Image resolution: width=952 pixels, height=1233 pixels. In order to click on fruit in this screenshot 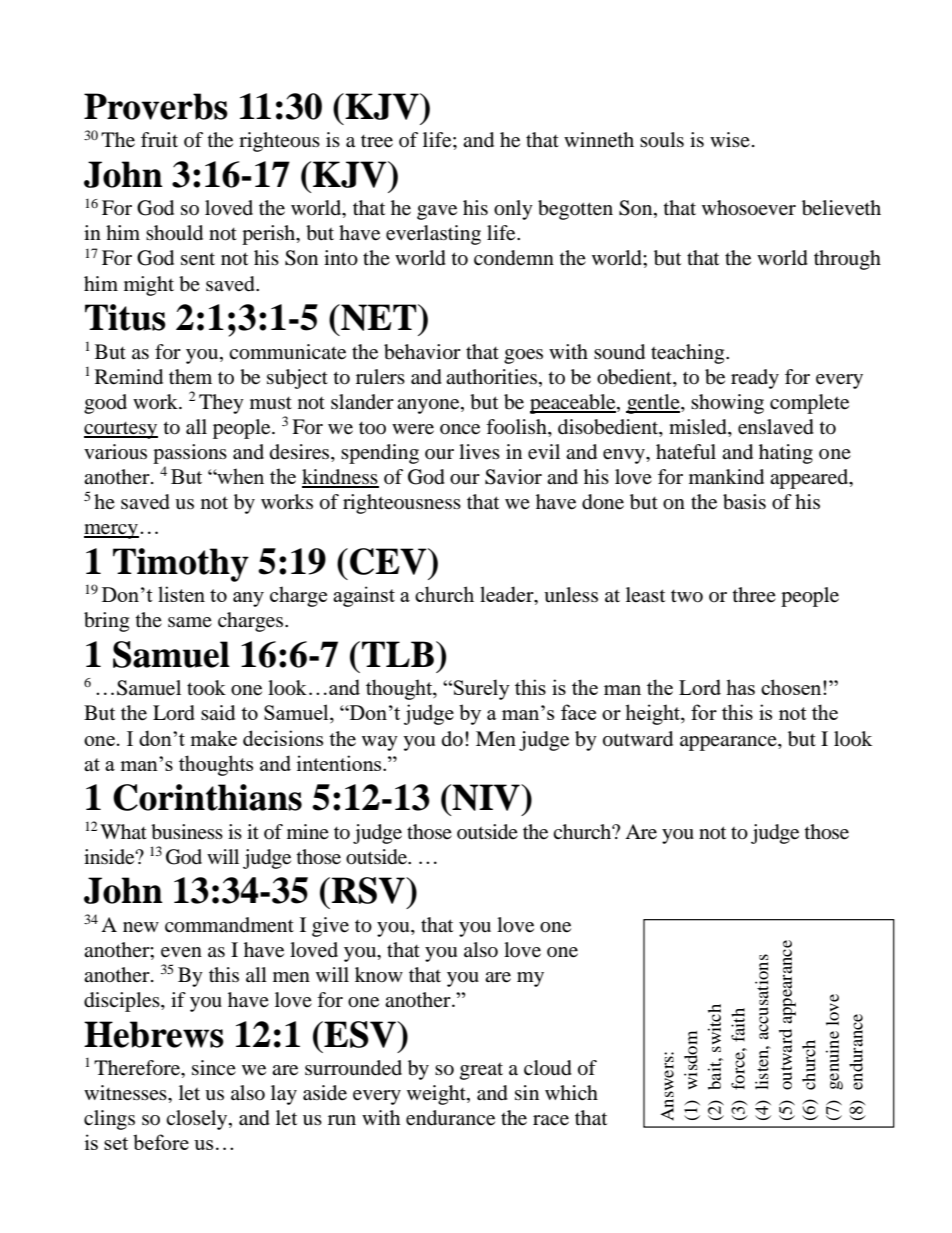, I will do `click(159, 139)`.
